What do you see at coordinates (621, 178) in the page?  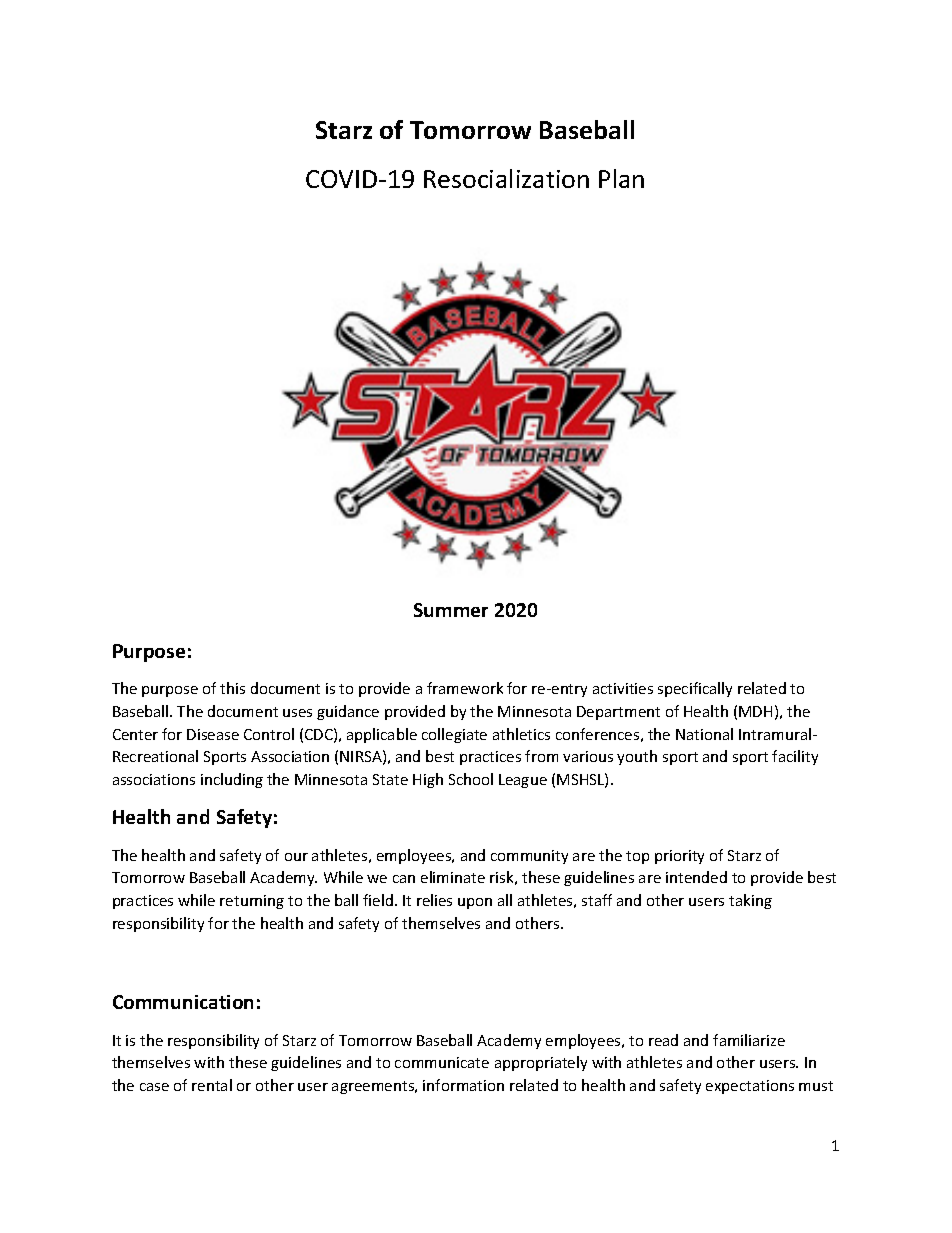 I see `Plan` at bounding box center [621, 178].
